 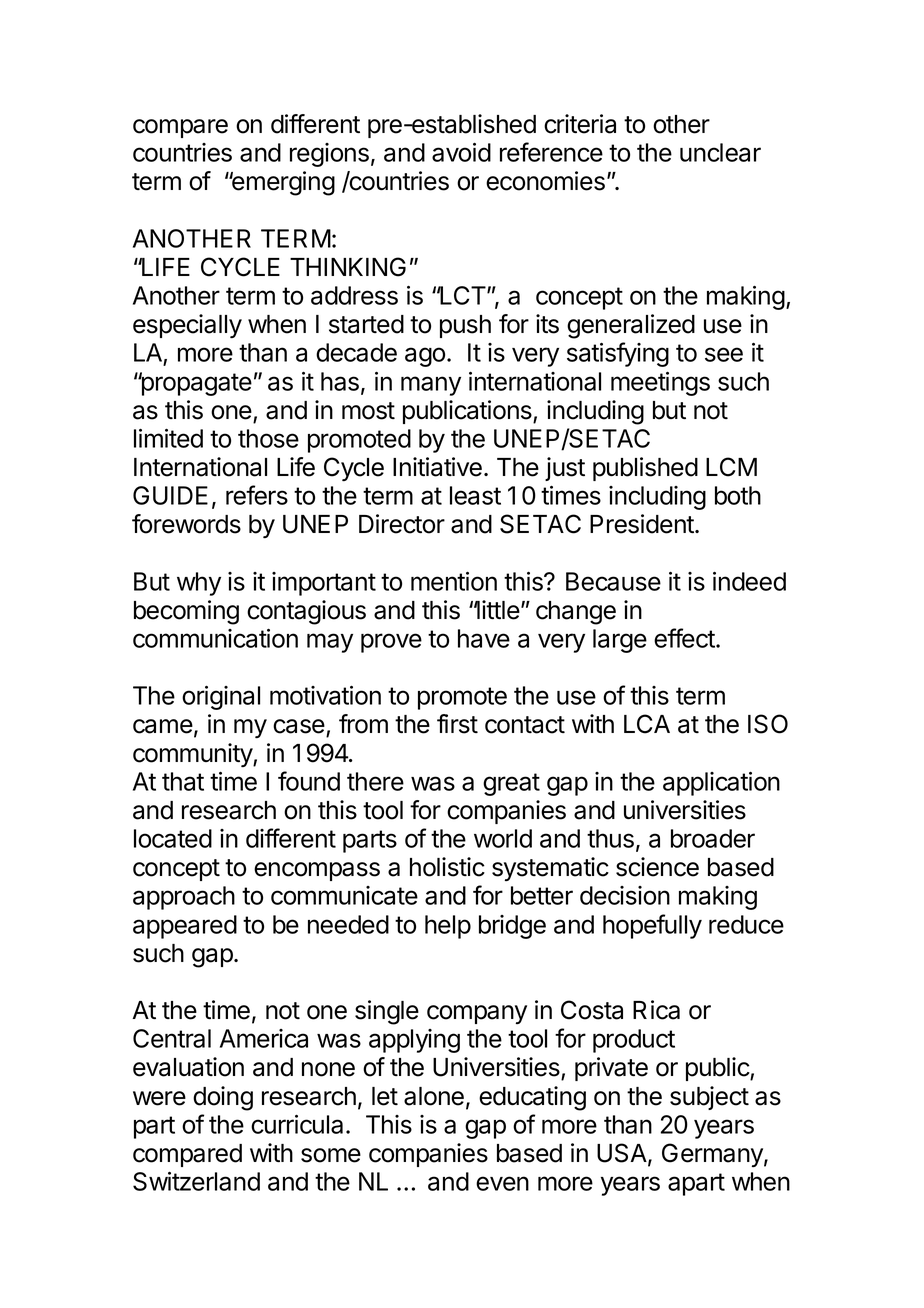 What do you see at coordinates (484, 638) in the image?
I see `have` at bounding box center [484, 638].
